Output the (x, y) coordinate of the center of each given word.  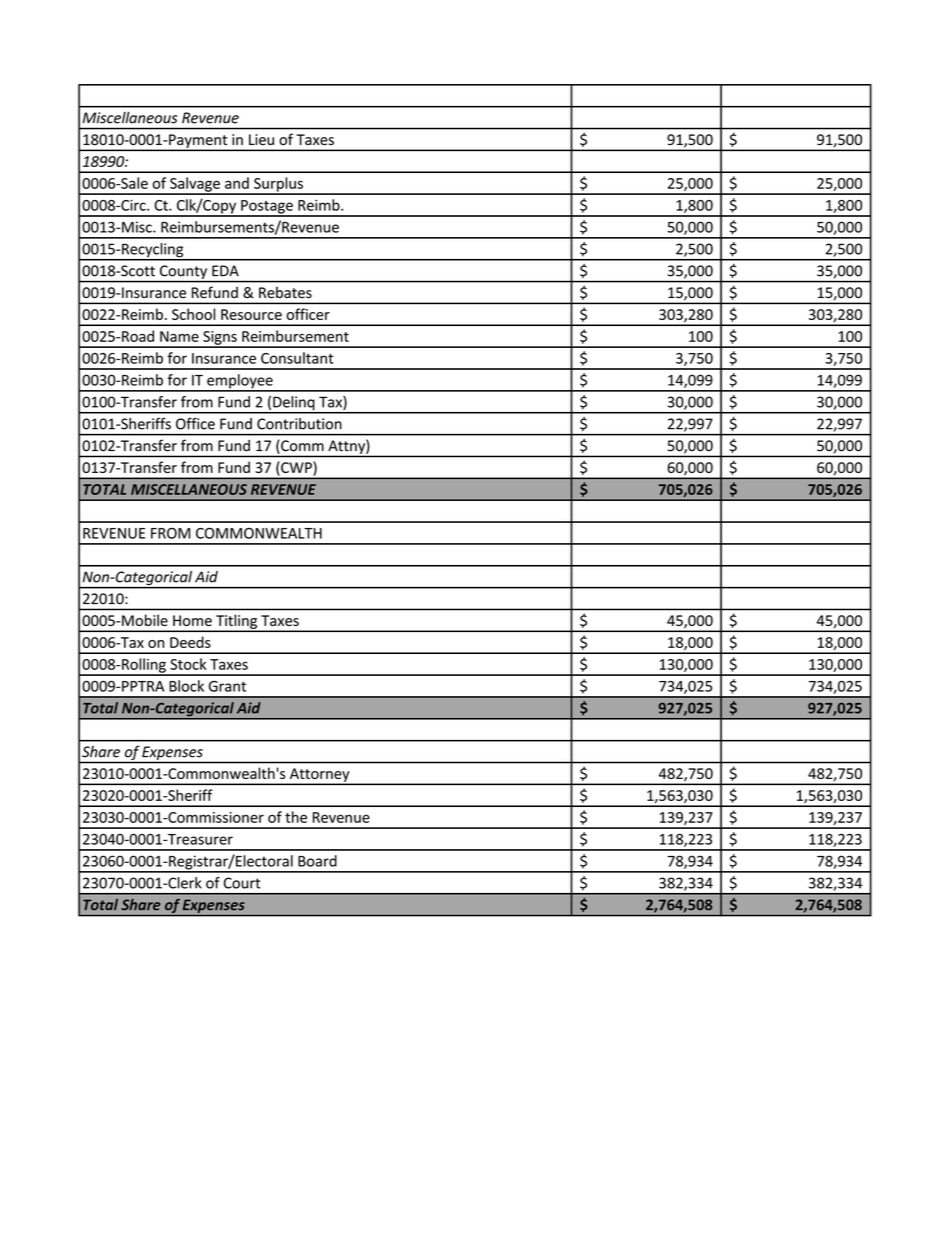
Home (192, 620)
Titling (237, 623)
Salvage (195, 185)
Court (242, 883)
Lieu (261, 139)
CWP (296, 467)
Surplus (278, 185)
